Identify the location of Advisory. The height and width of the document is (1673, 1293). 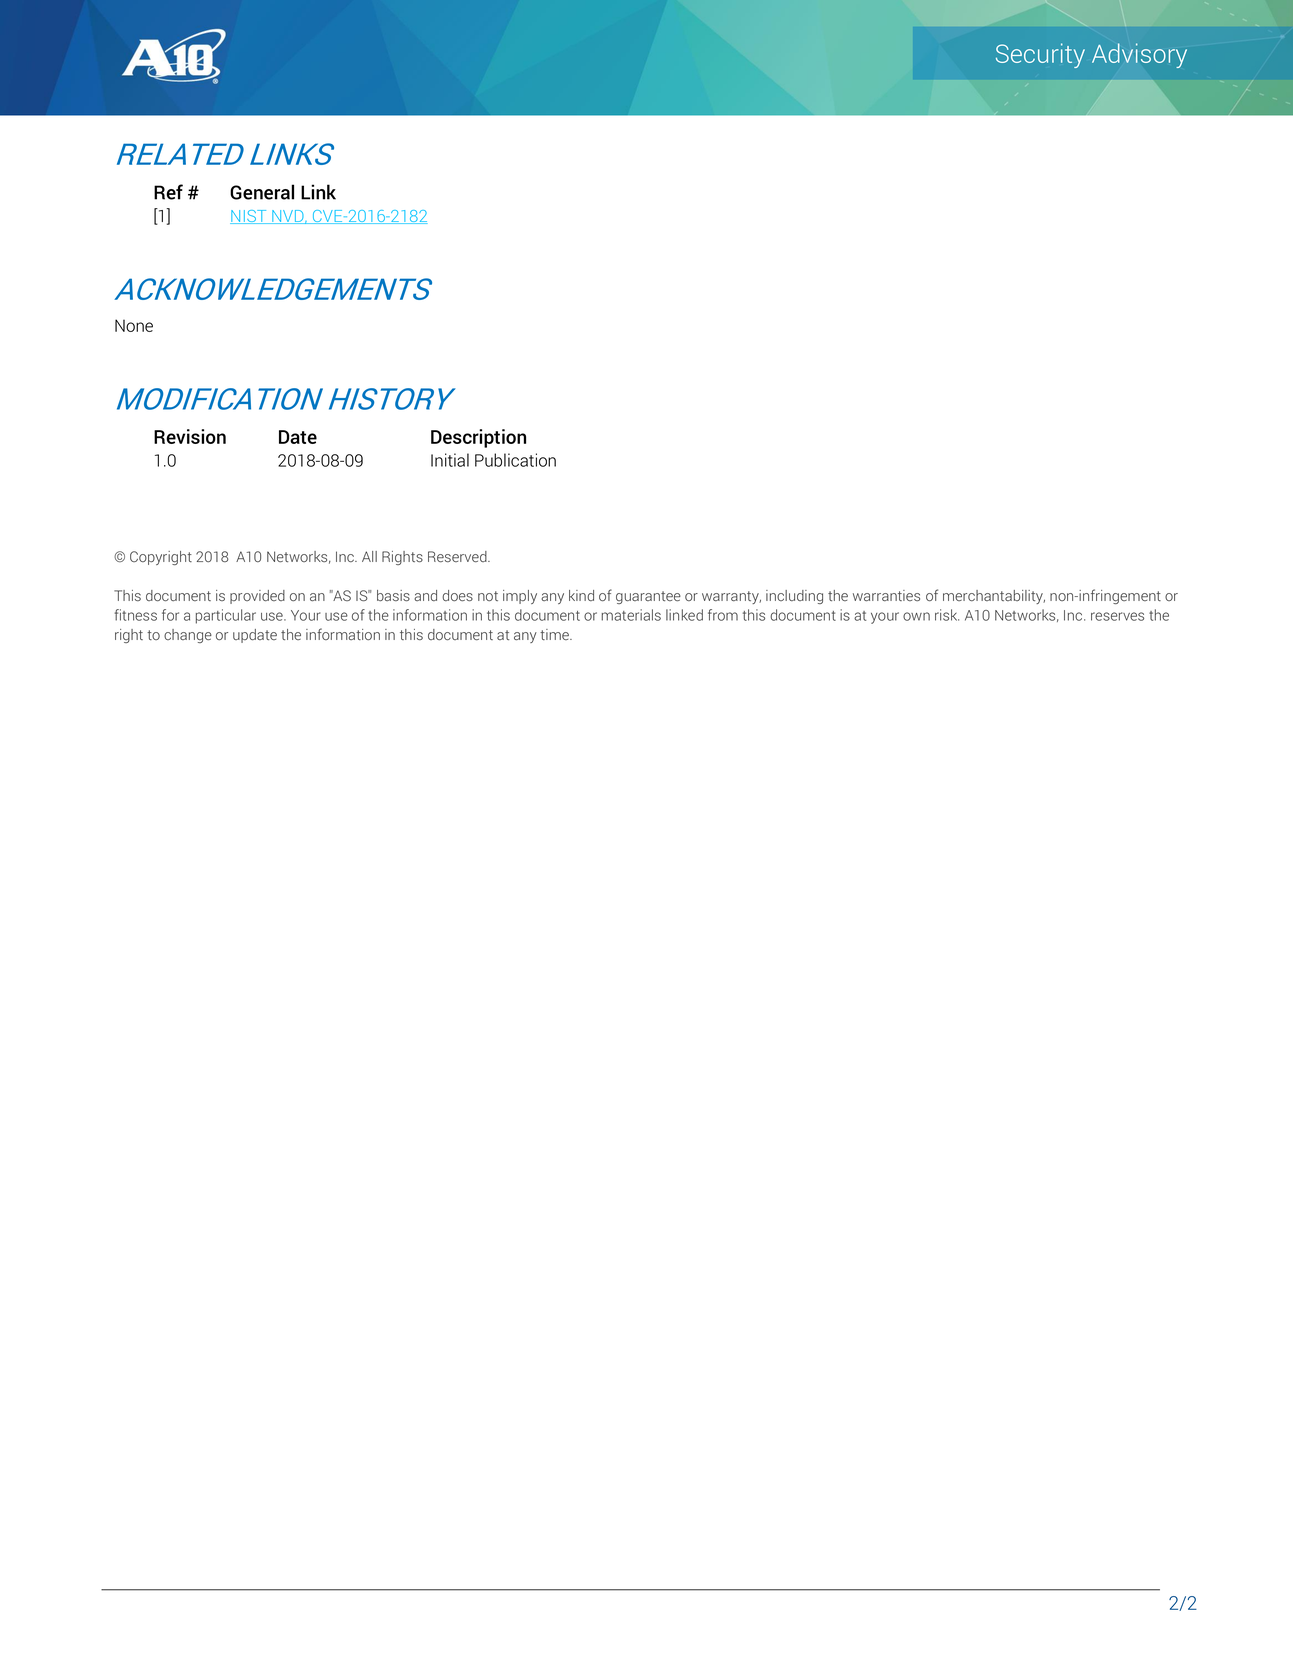
(1139, 55).
